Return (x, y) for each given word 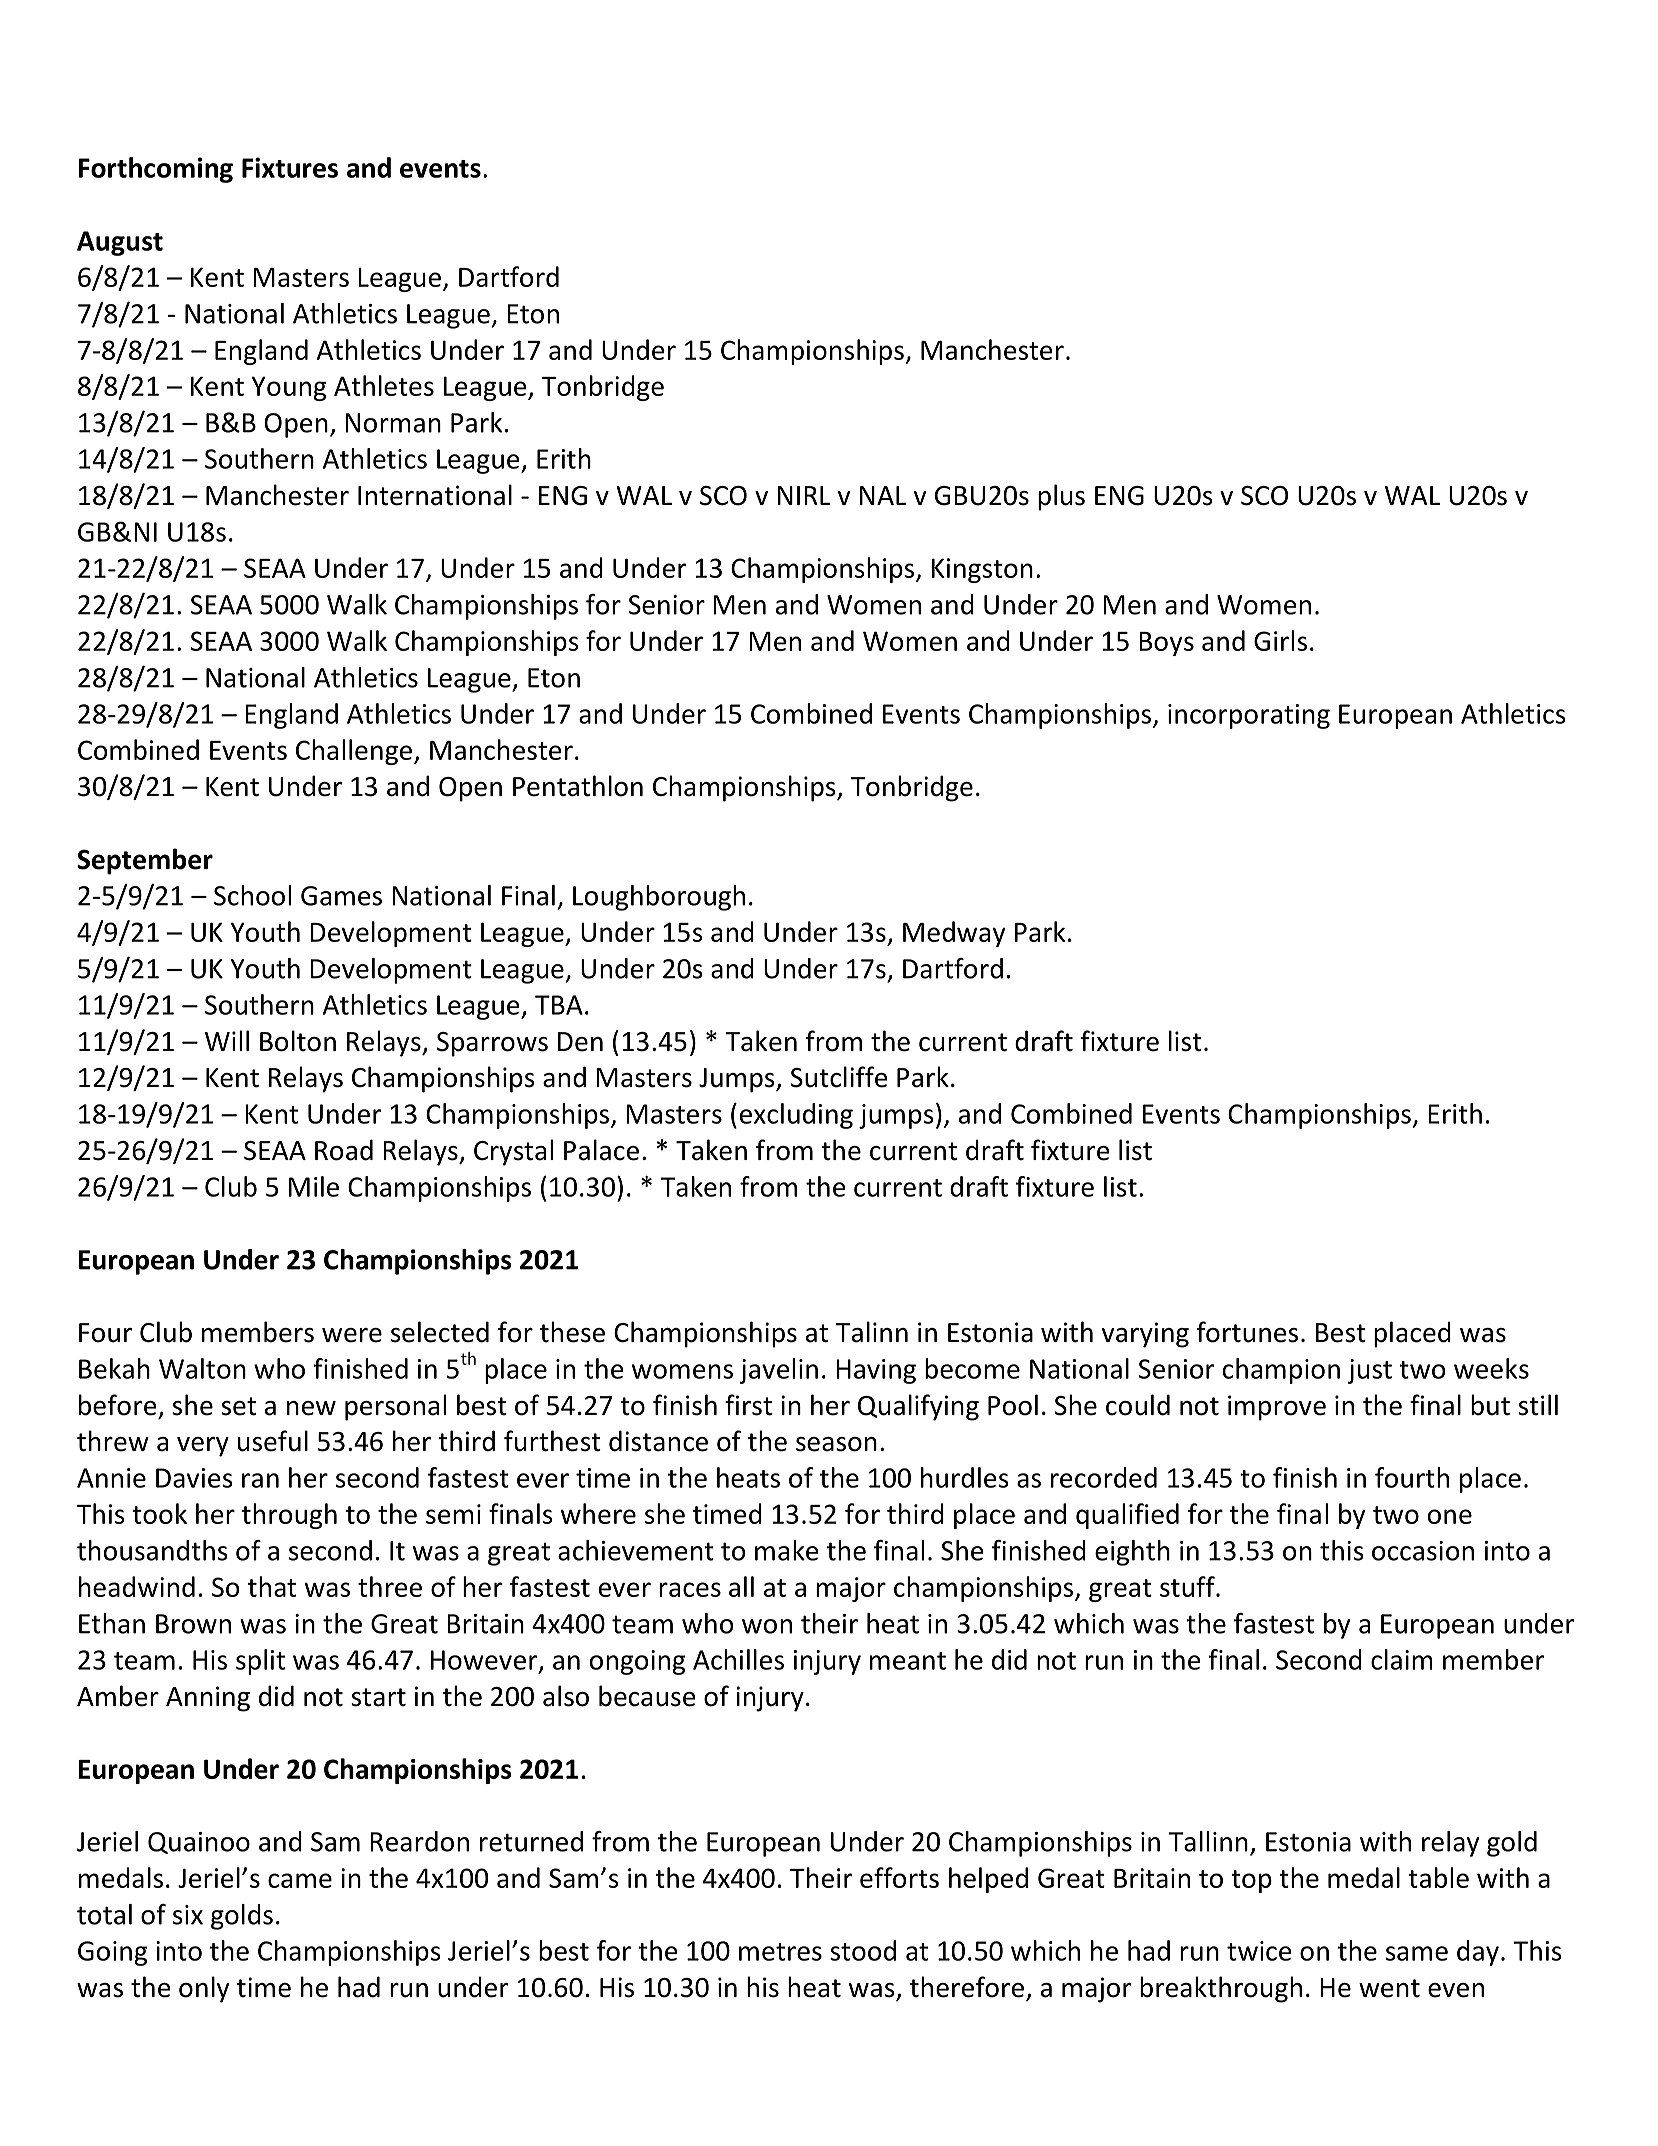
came (300, 1880)
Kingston (982, 570)
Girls (1280, 640)
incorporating (1249, 716)
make (787, 1550)
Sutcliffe (838, 1077)
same (1417, 1953)
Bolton (298, 1041)
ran (260, 1480)
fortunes (1247, 1332)
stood (863, 1950)
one (1450, 1516)
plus (1061, 497)
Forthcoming (156, 170)
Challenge (355, 752)
